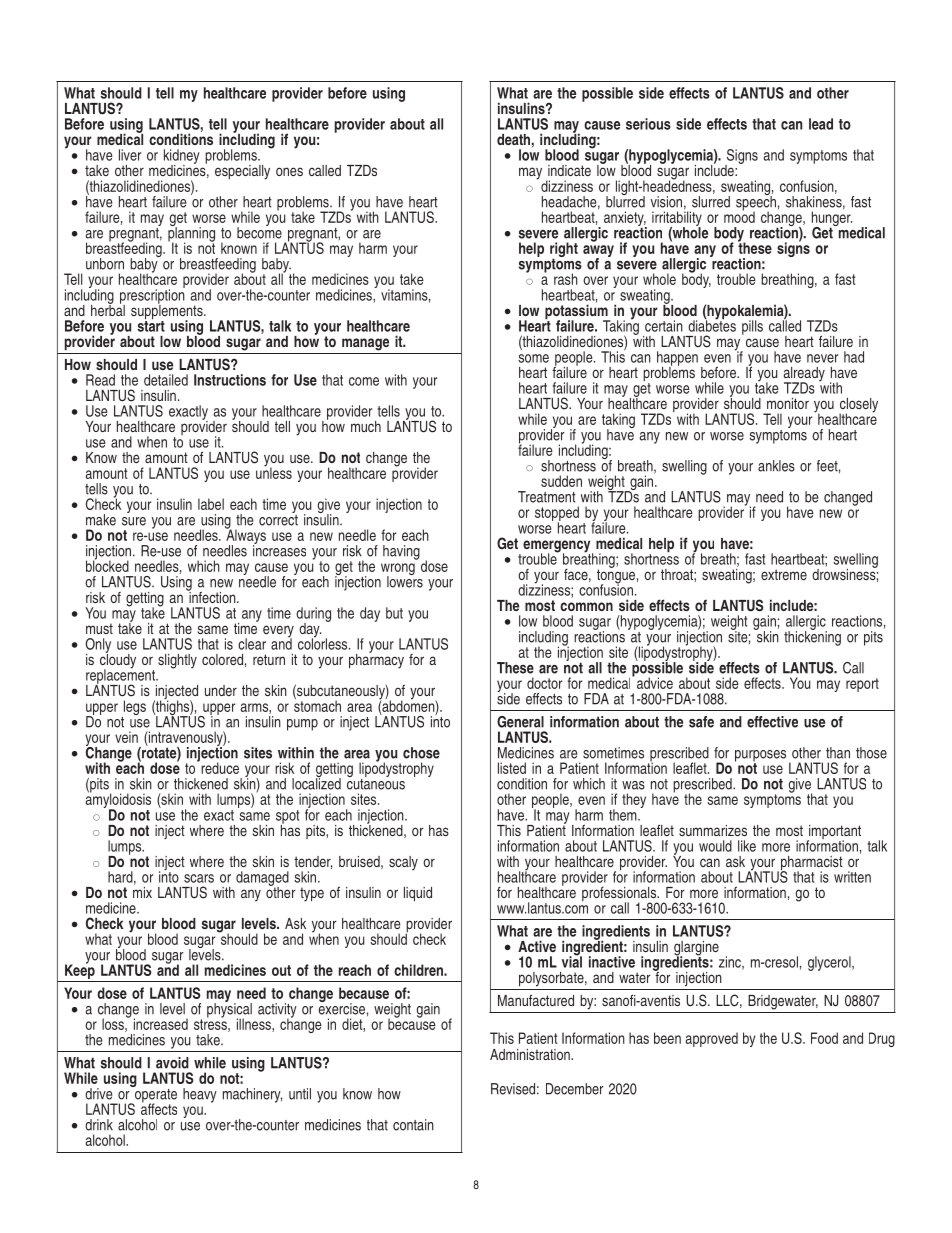 Image resolution: width=952 pixels, height=1233 pixels. Describe the element at coordinates (788, 403) in the screenshot. I see `monitor` at that location.
